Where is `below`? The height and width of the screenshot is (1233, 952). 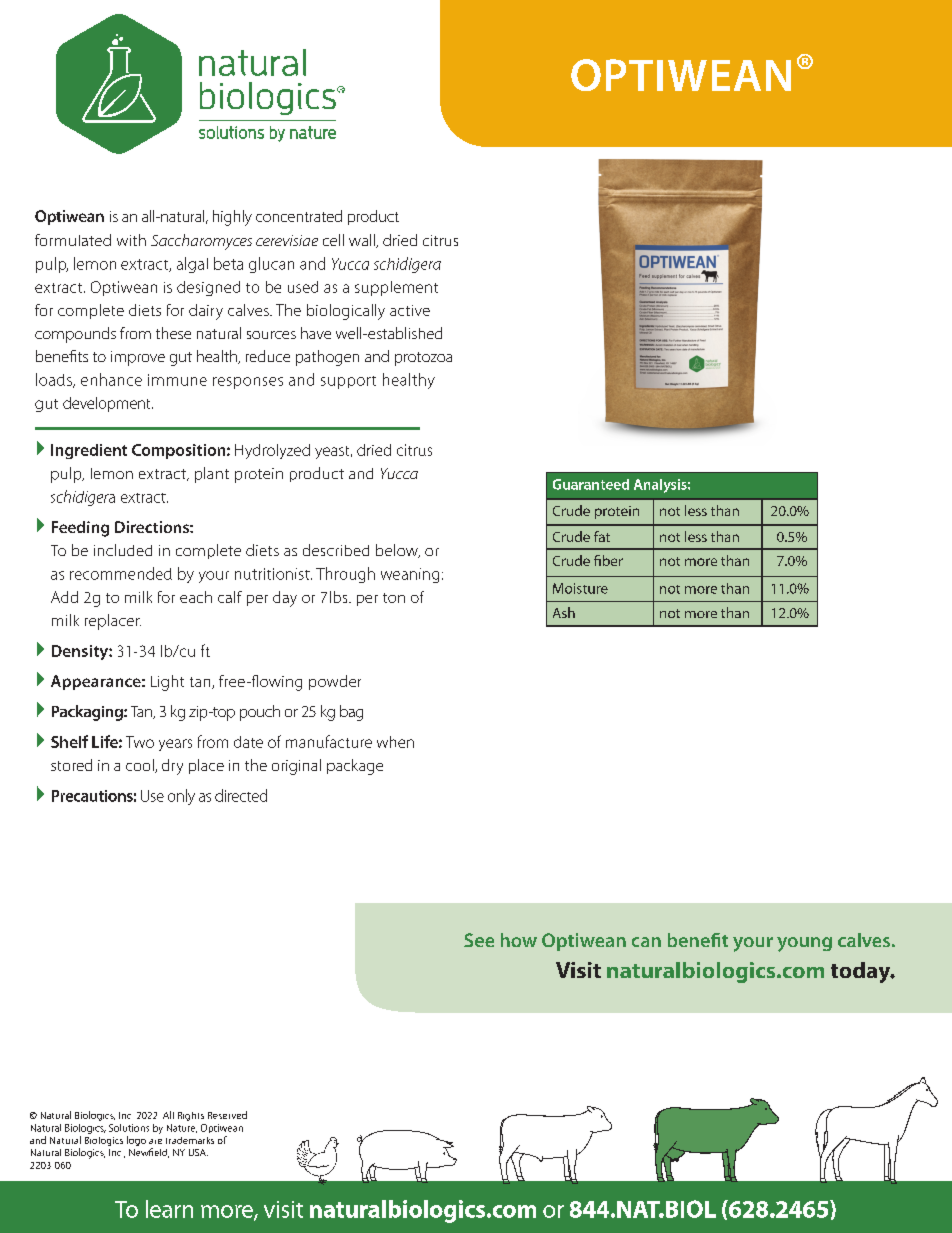 below is located at coordinates (398, 551).
